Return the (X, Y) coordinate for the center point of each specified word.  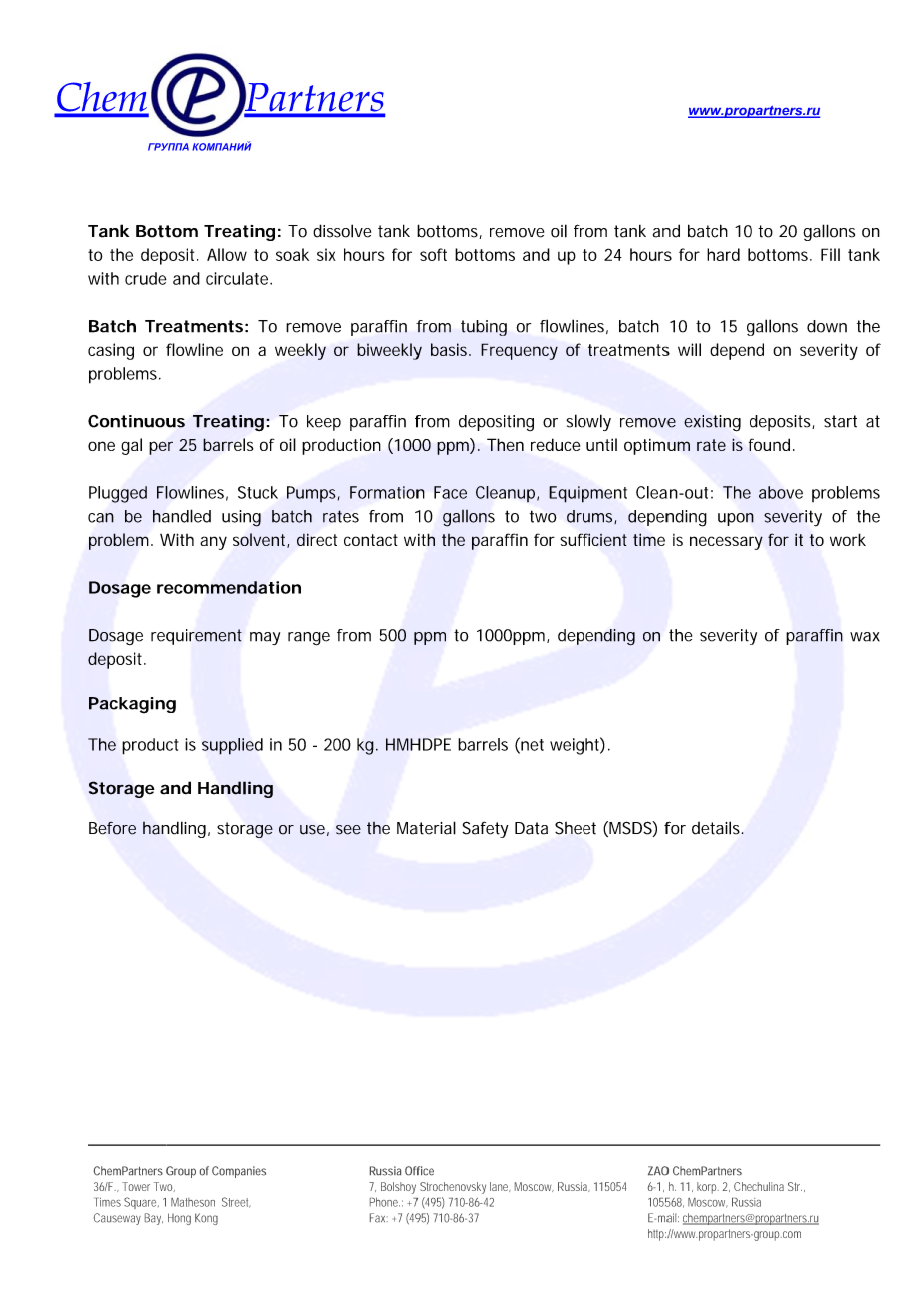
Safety (485, 829)
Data (531, 828)
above (781, 492)
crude (146, 278)
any (213, 543)
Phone (385, 1202)
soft (433, 254)
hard (723, 254)
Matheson (193, 1202)
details (717, 828)
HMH (403, 744)
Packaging (132, 705)
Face (450, 492)
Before (112, 828)
